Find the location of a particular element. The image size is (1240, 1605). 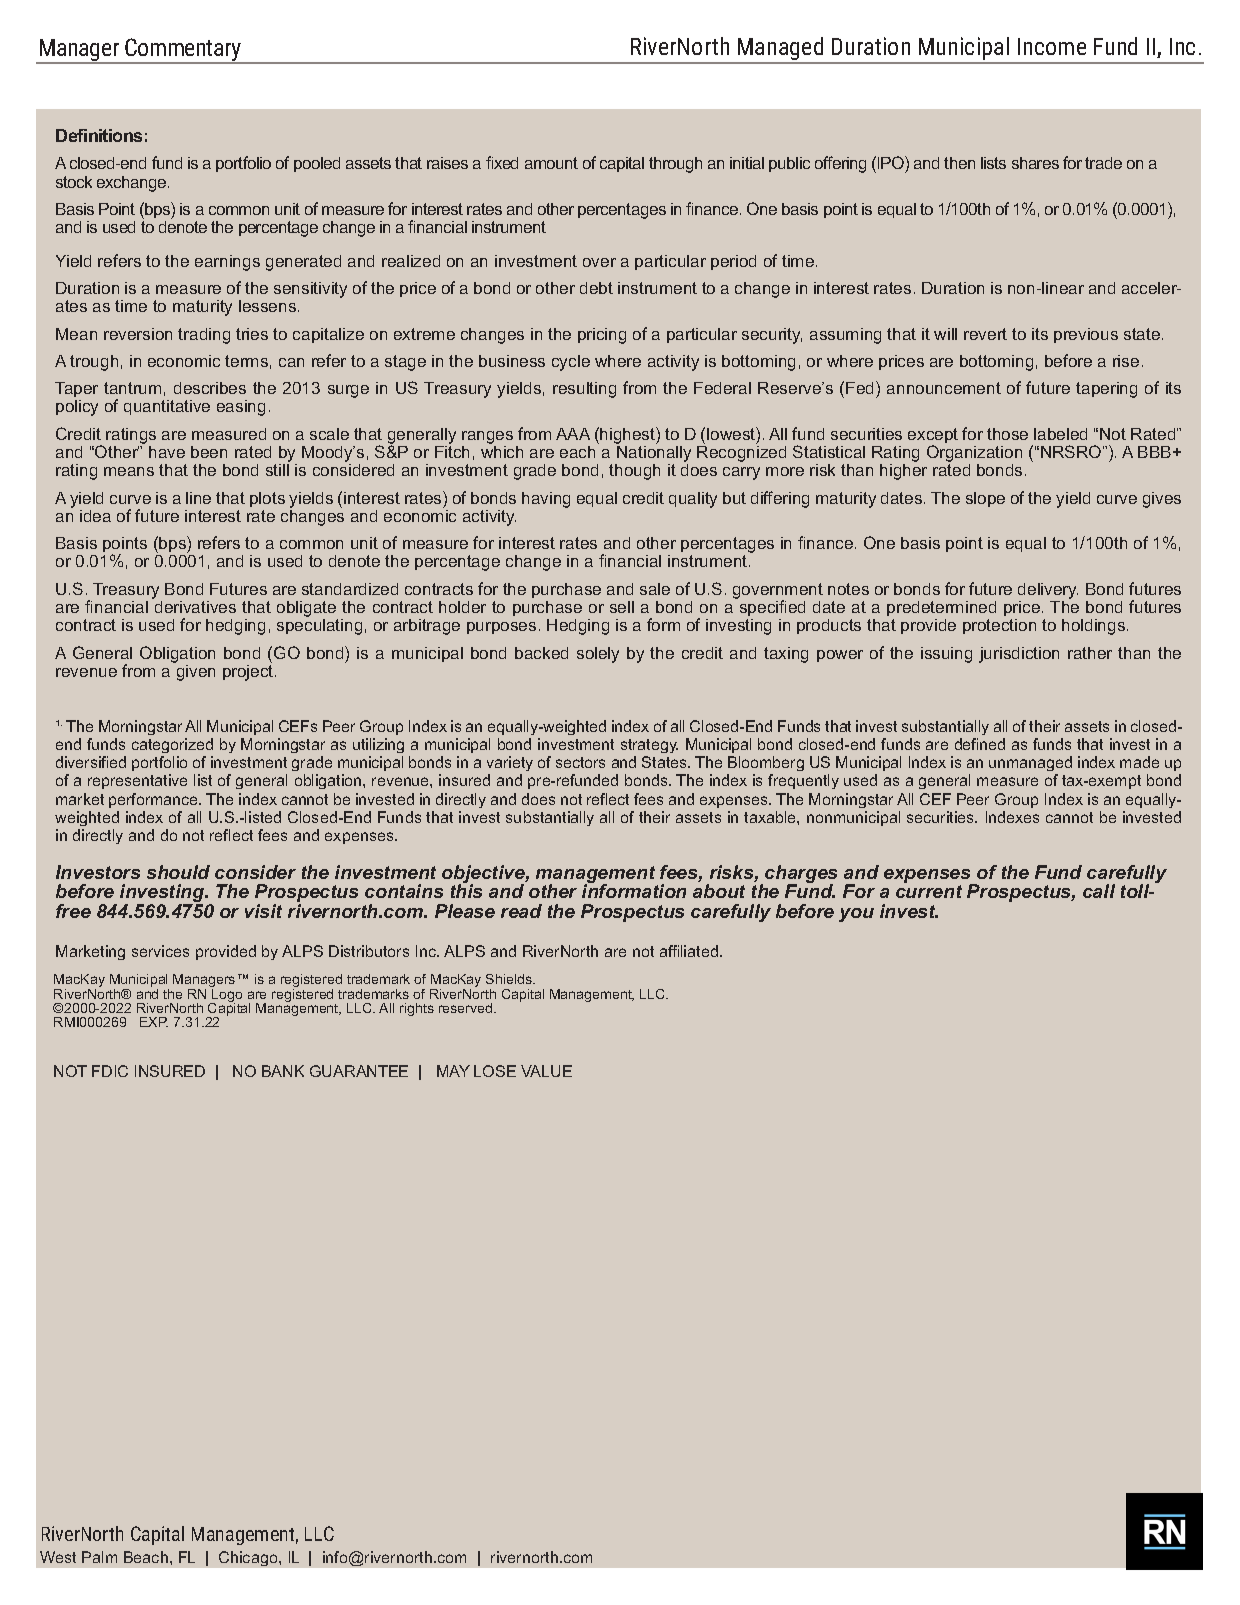

Palm is located at coordinates (99, 1557).
